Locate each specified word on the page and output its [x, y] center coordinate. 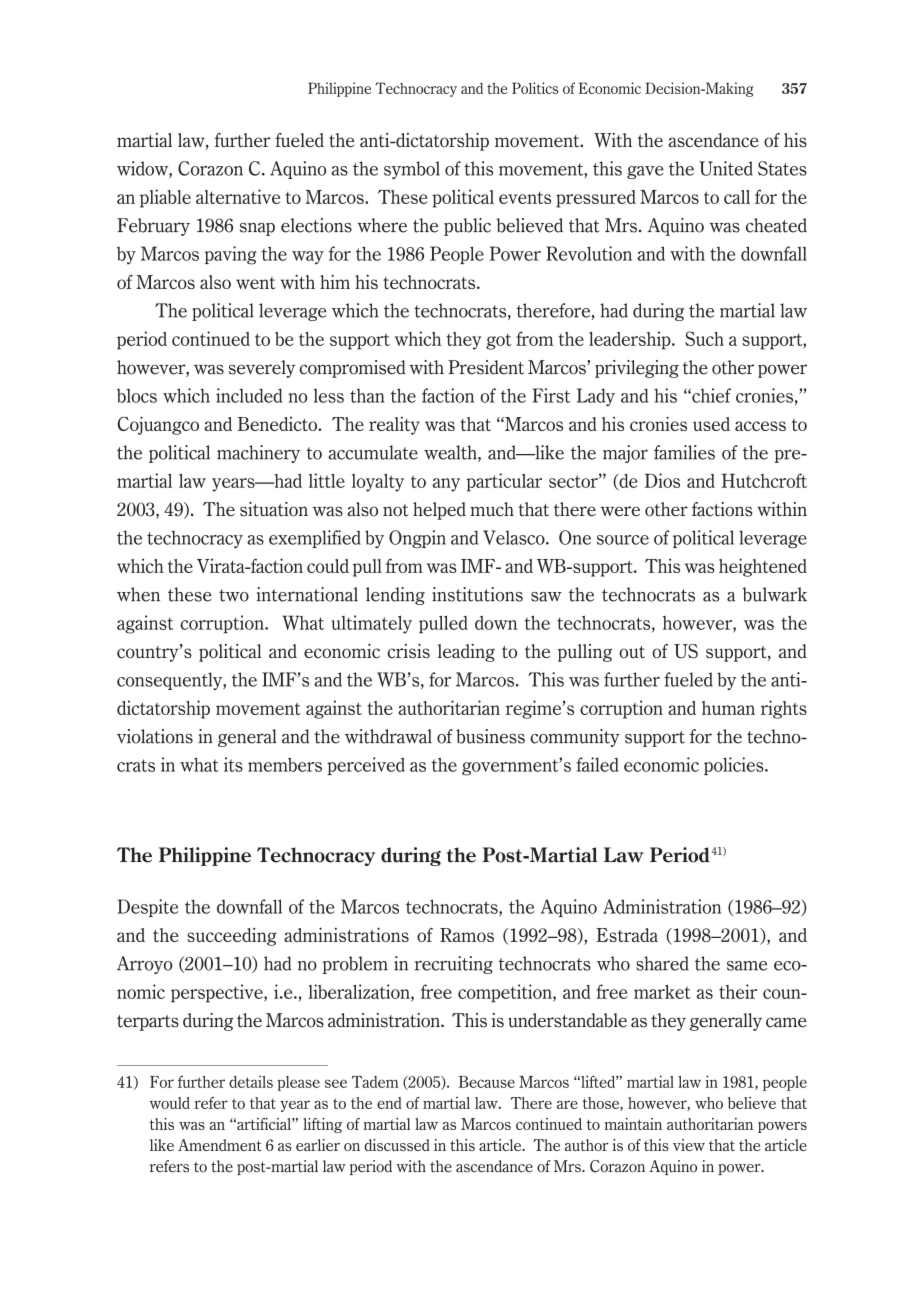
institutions [477, 594]
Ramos [467, 935]
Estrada [627, 935]
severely [262, 369]
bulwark [775, 594]
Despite [147, 908]
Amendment [220, 1145]
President [486, 367]
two [234, 595]
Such [704, 338]
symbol [412, 170]
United [726, 168]
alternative [238, 196]
